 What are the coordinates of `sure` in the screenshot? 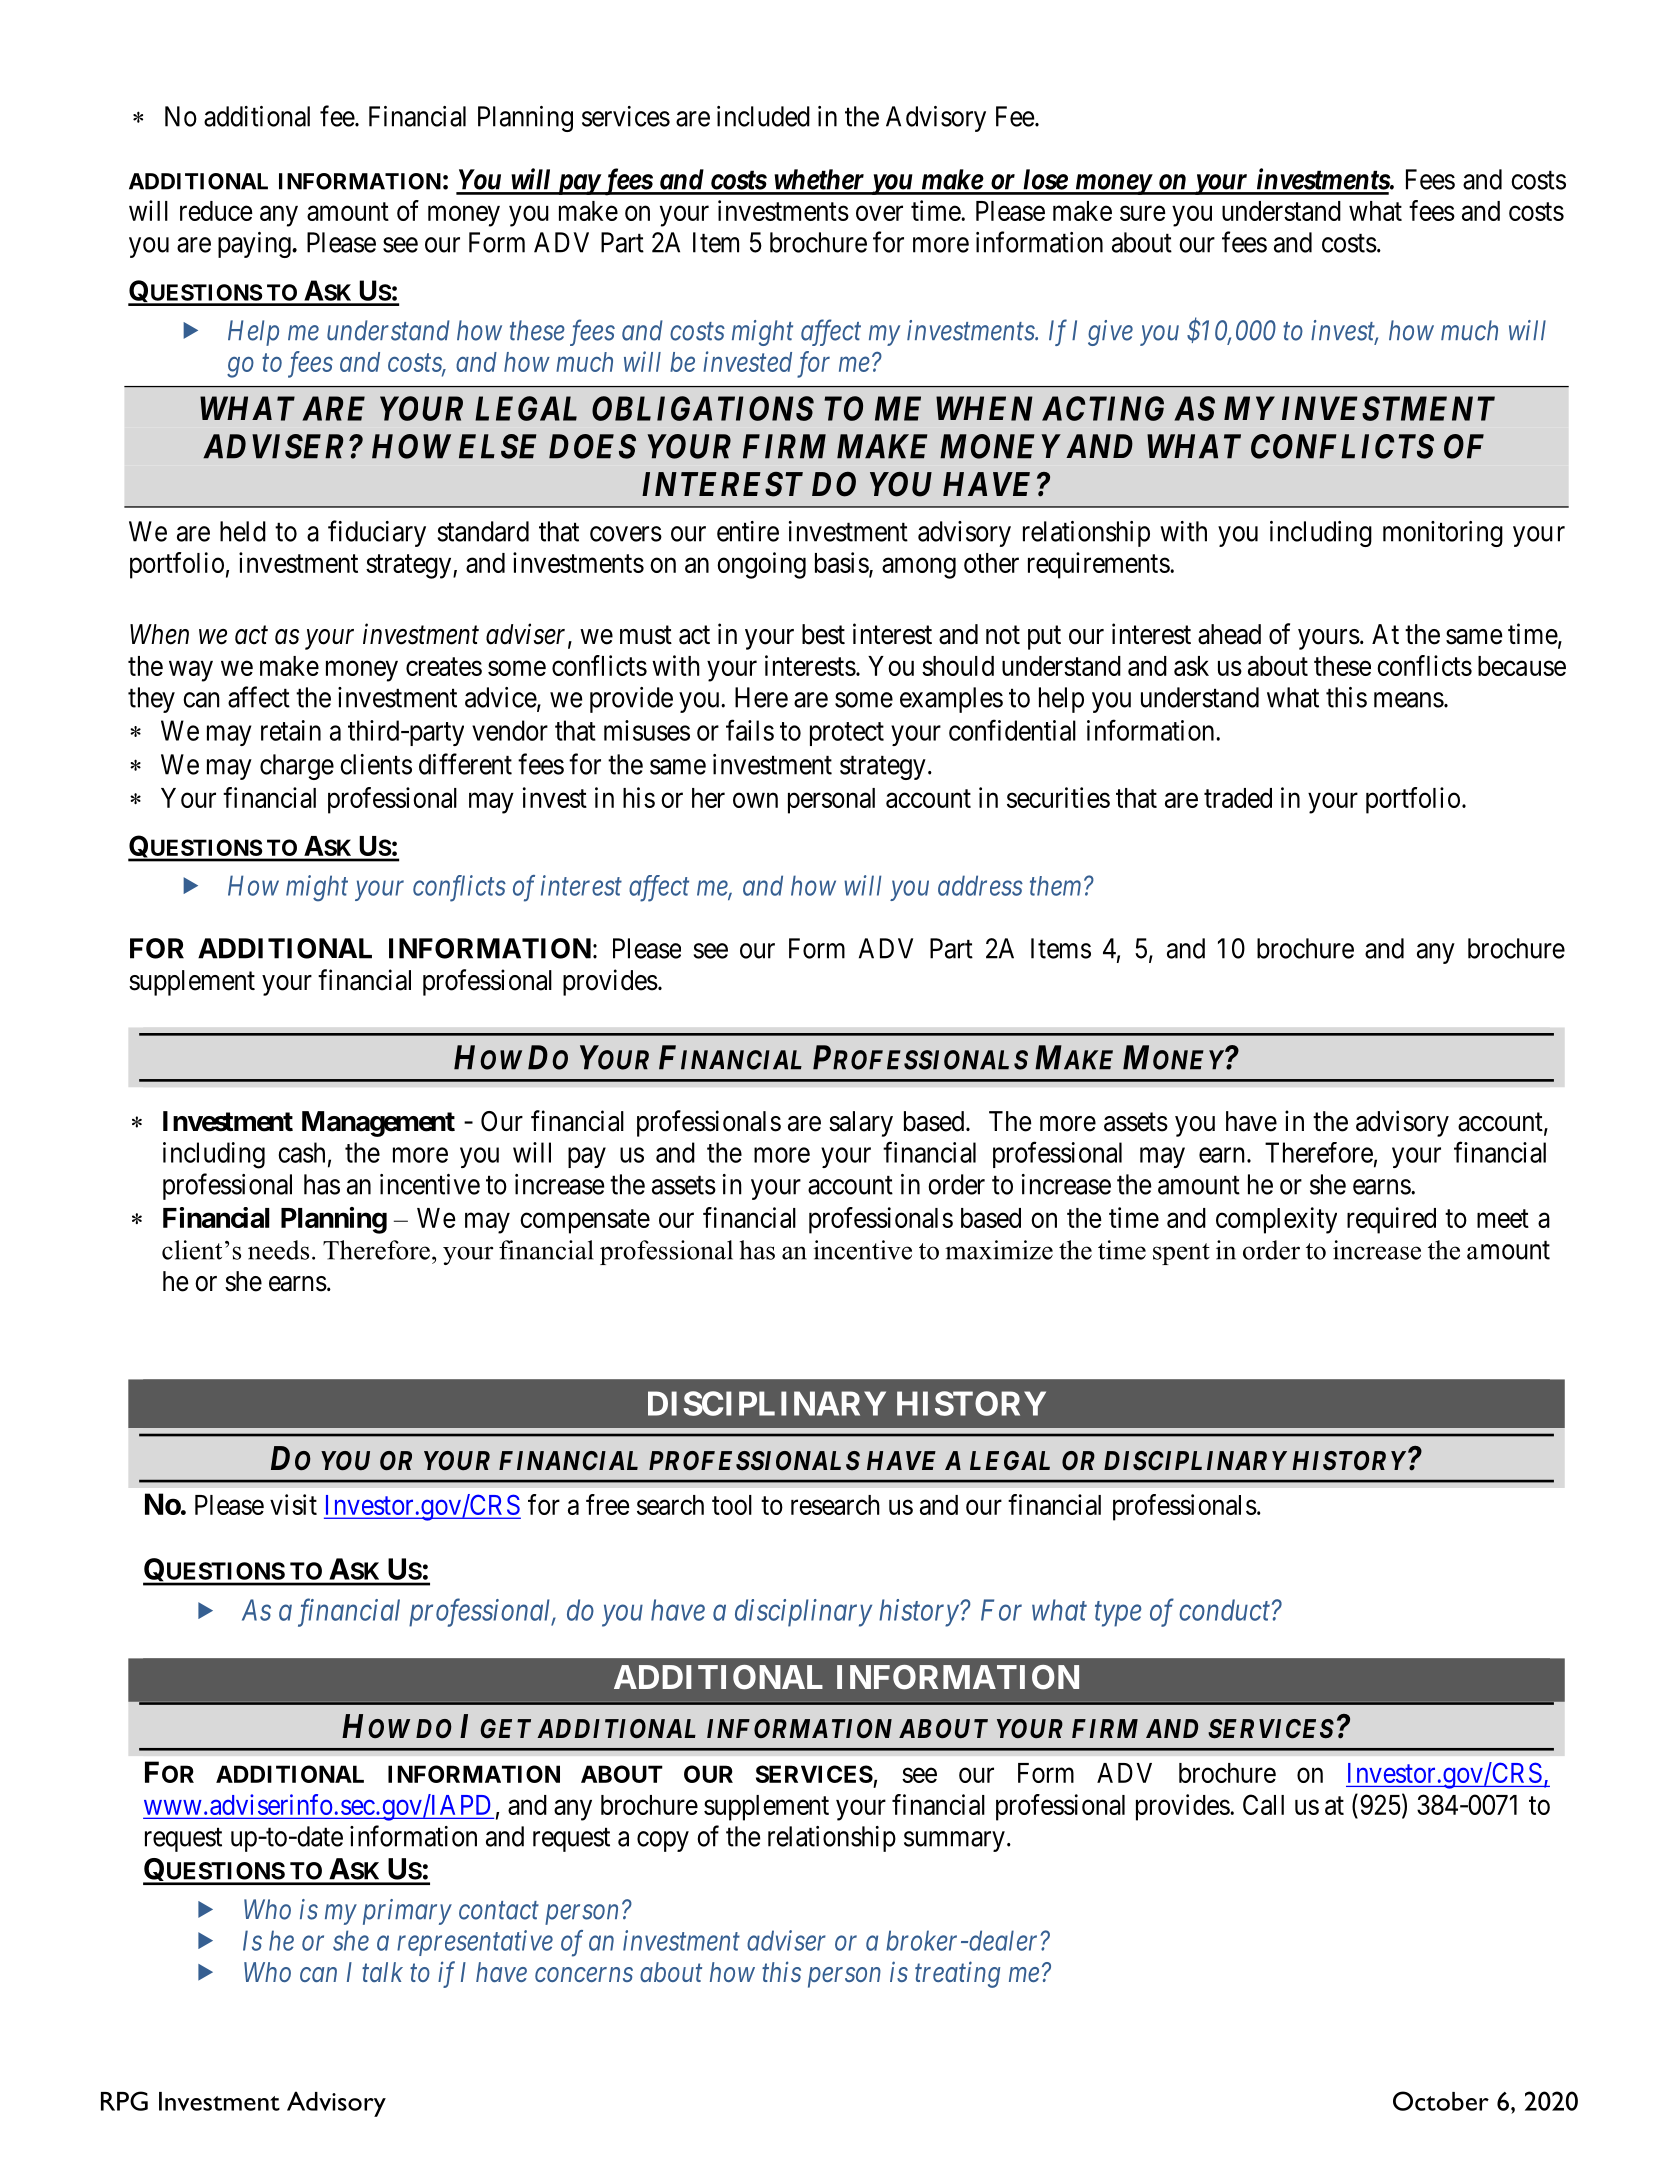 It's located at (1143, 213).
